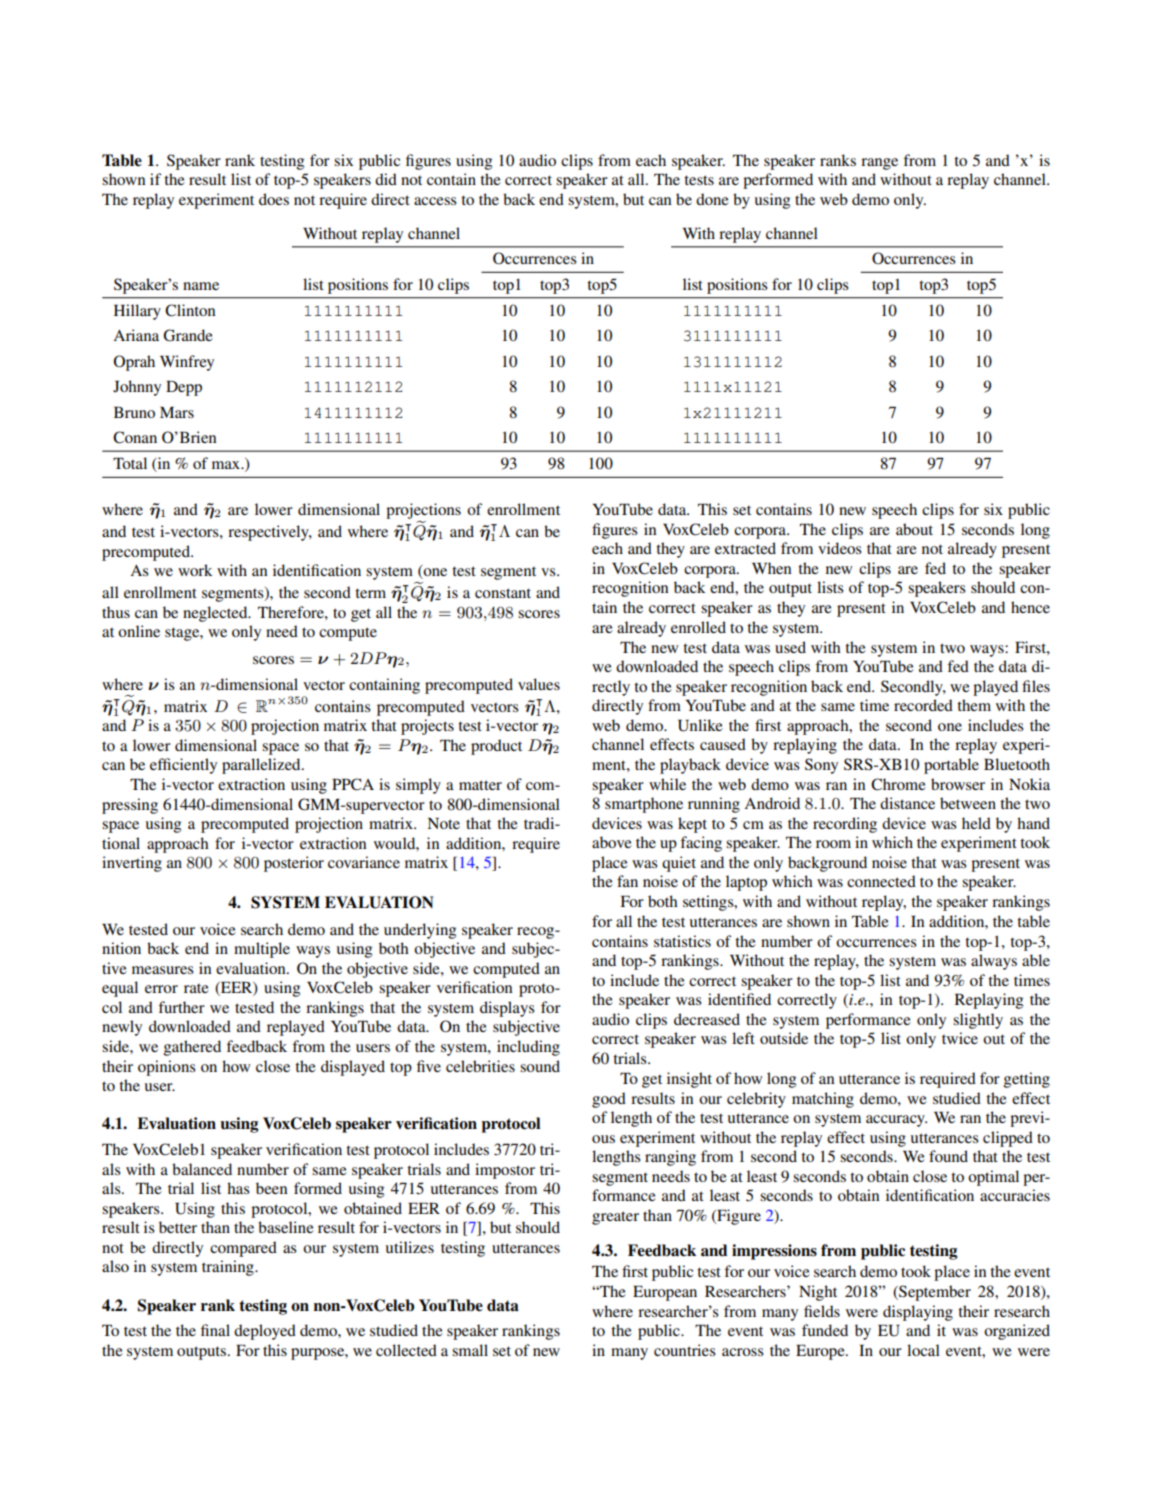  What do you see at coordinates (503, 593) in the screenshot?
I see `constant` at bounding box center [503, 593].
